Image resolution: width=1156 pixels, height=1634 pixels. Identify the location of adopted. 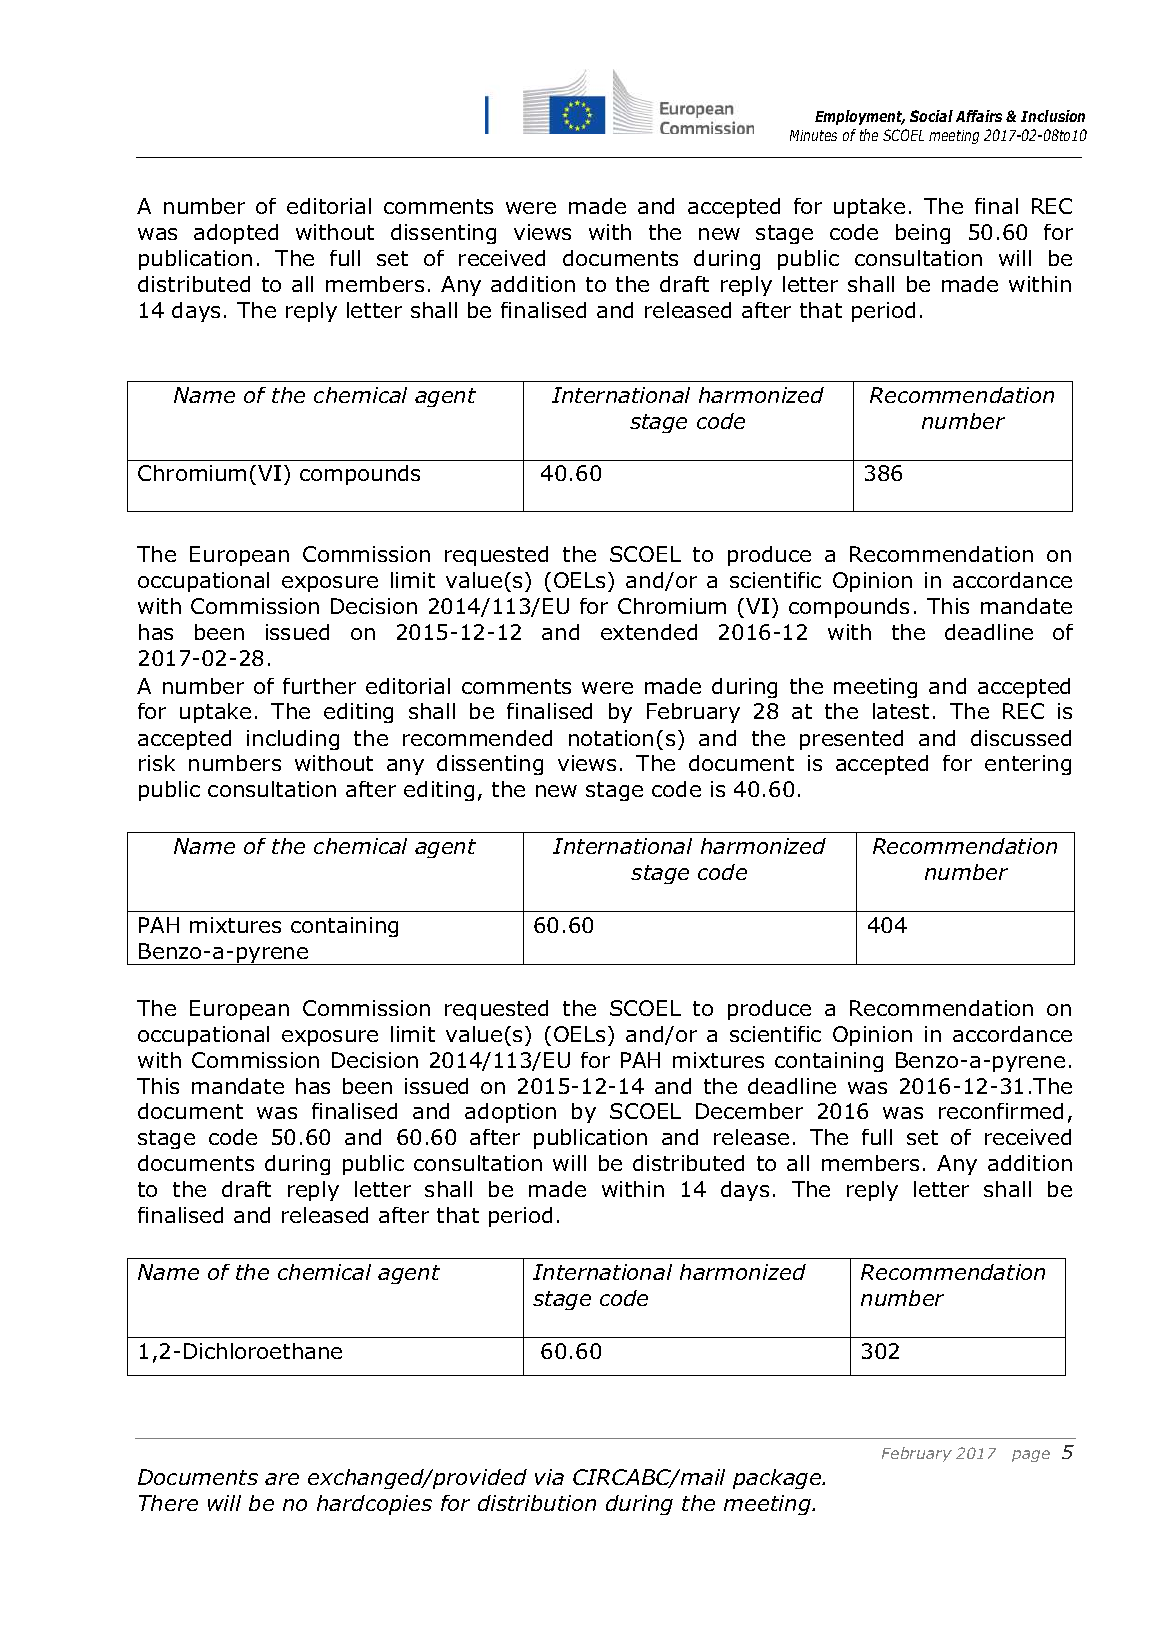
(236, 234).
